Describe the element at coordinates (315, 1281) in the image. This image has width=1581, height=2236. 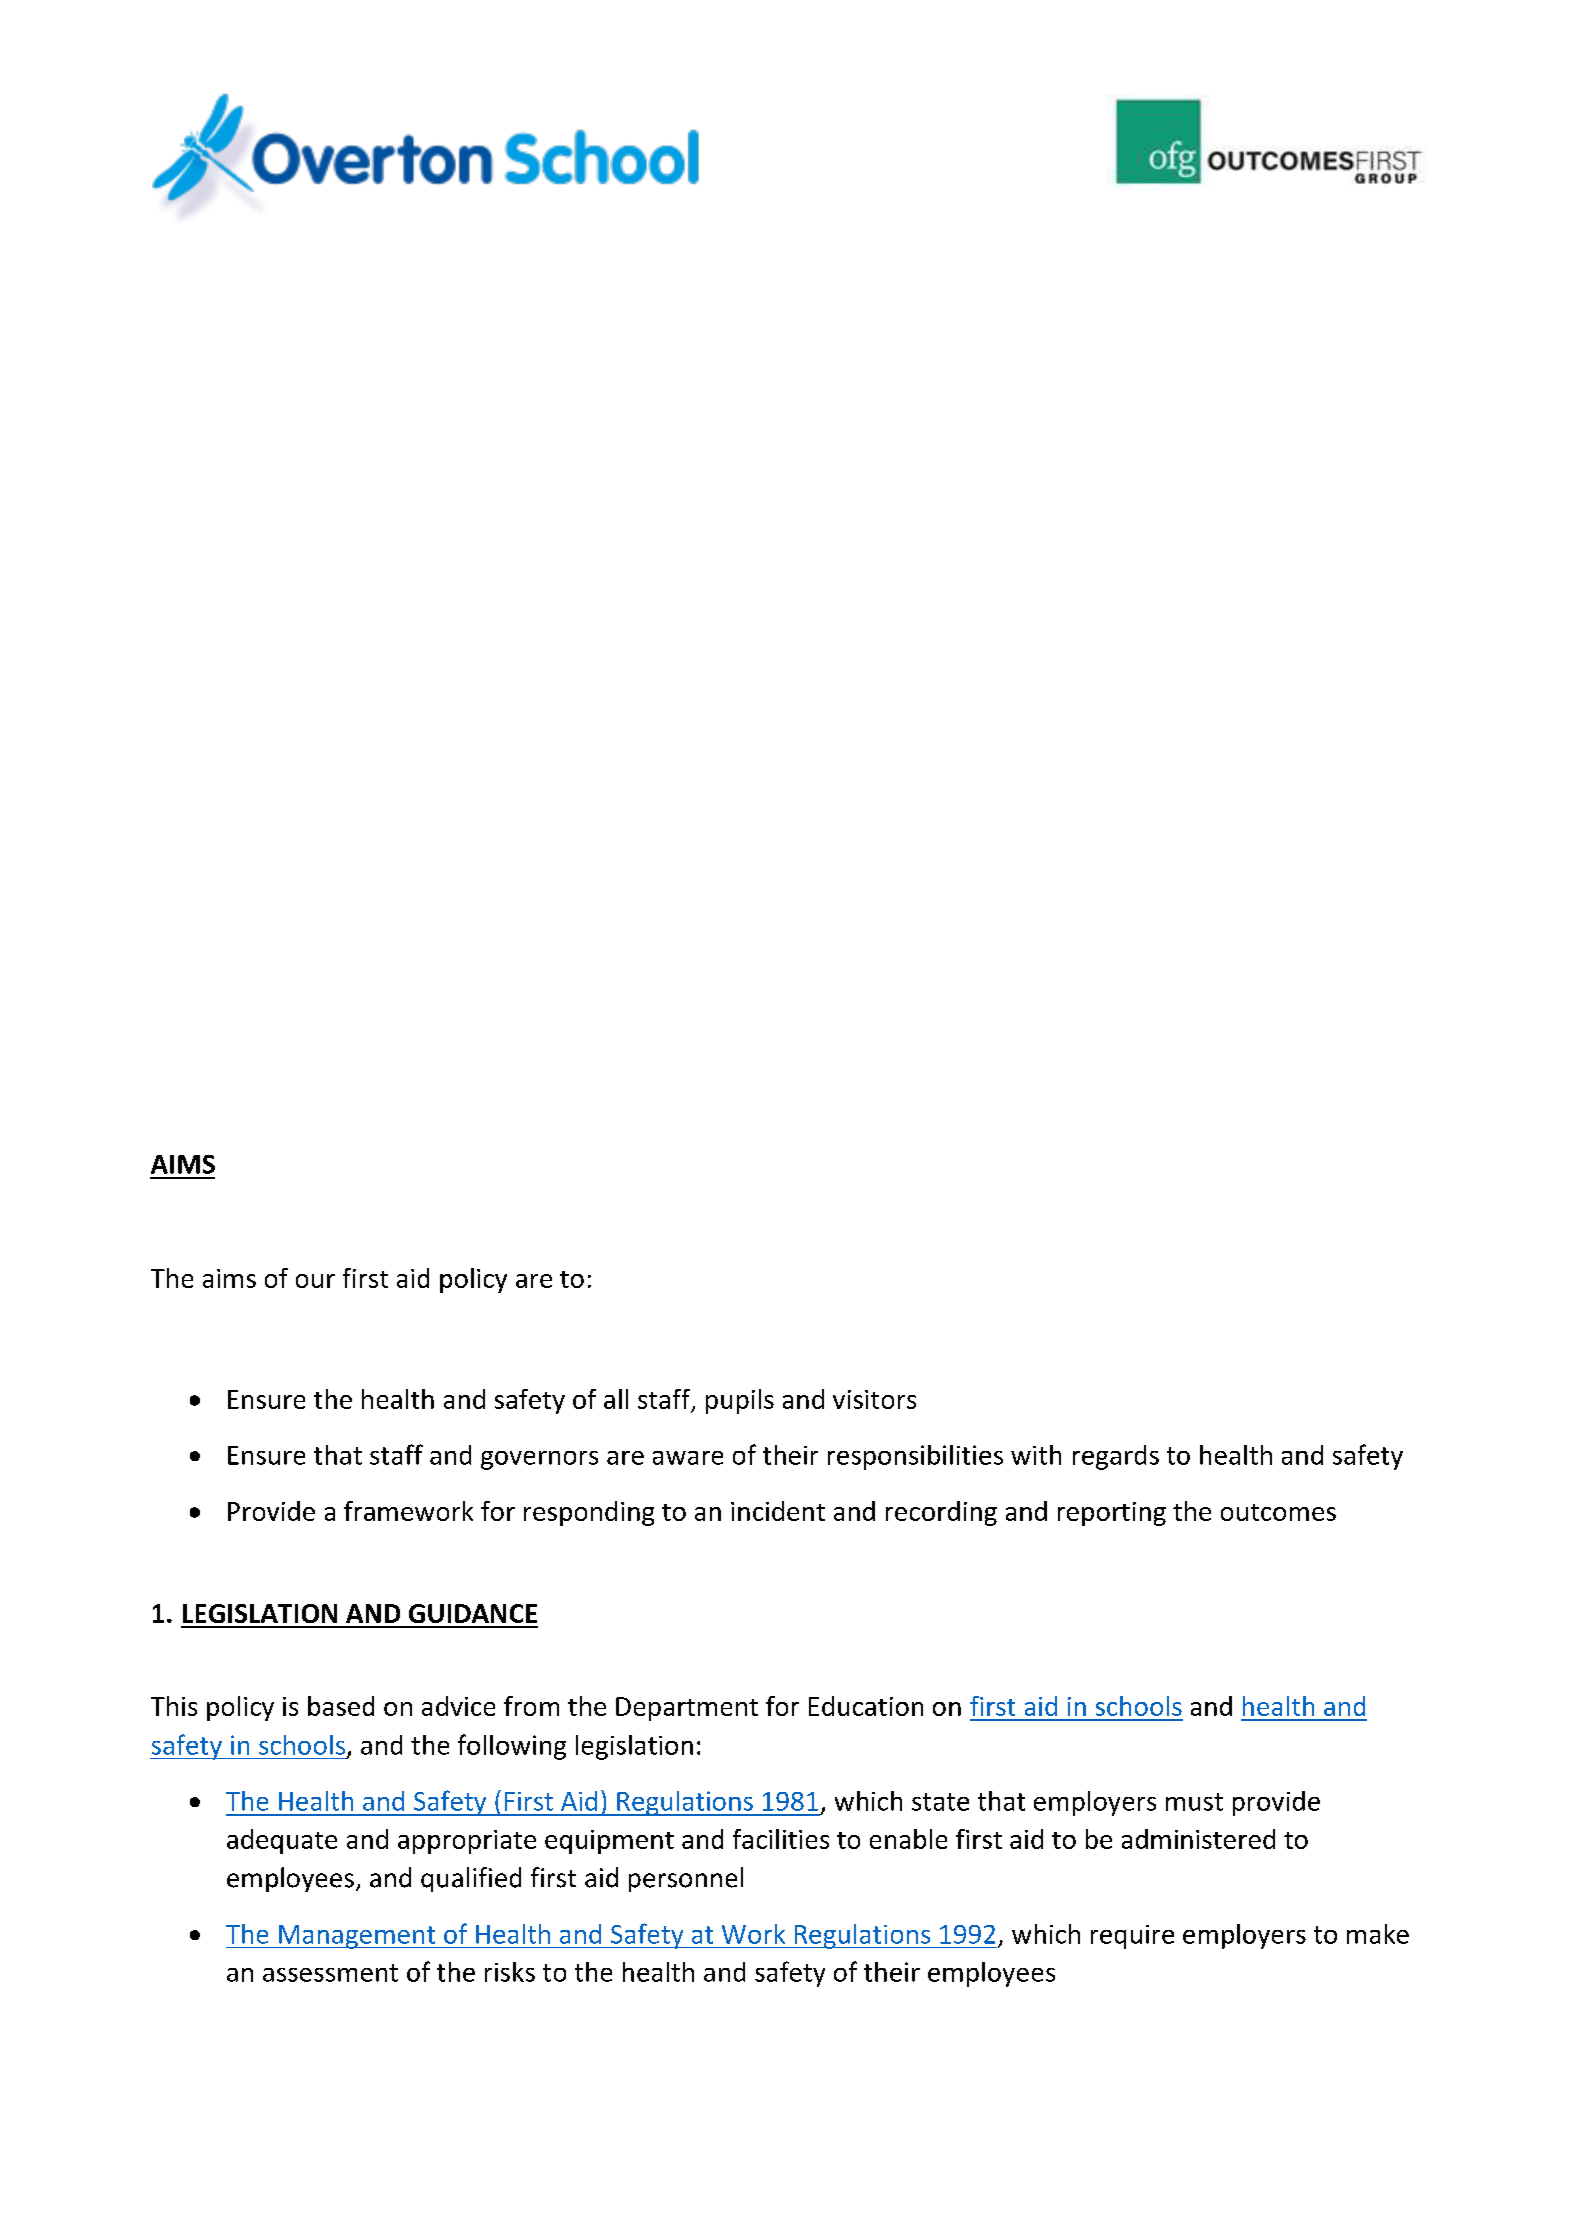
I see `our` at that location.
